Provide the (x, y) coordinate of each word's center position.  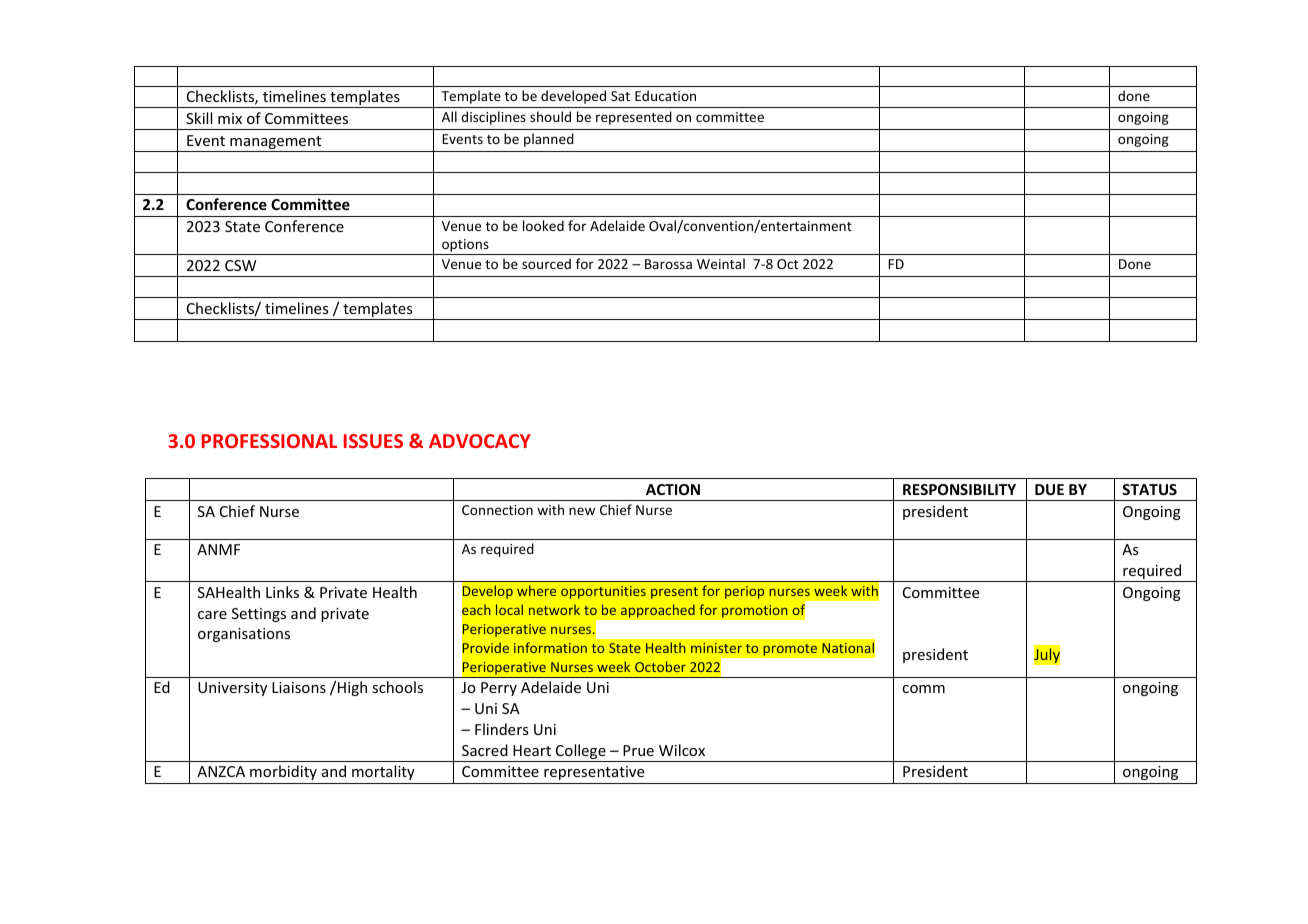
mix (230, 118)
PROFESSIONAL (270, 441)
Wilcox (682, 750)
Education (665, 95)
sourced (546, 263)
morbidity (283, 772)
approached (658, 611)
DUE (1049, 489)
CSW (240, 265)
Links (282, 592)
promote (790, 650)
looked (543, 225)
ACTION (673, 489)
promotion (755, 611)
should (550, 116)
